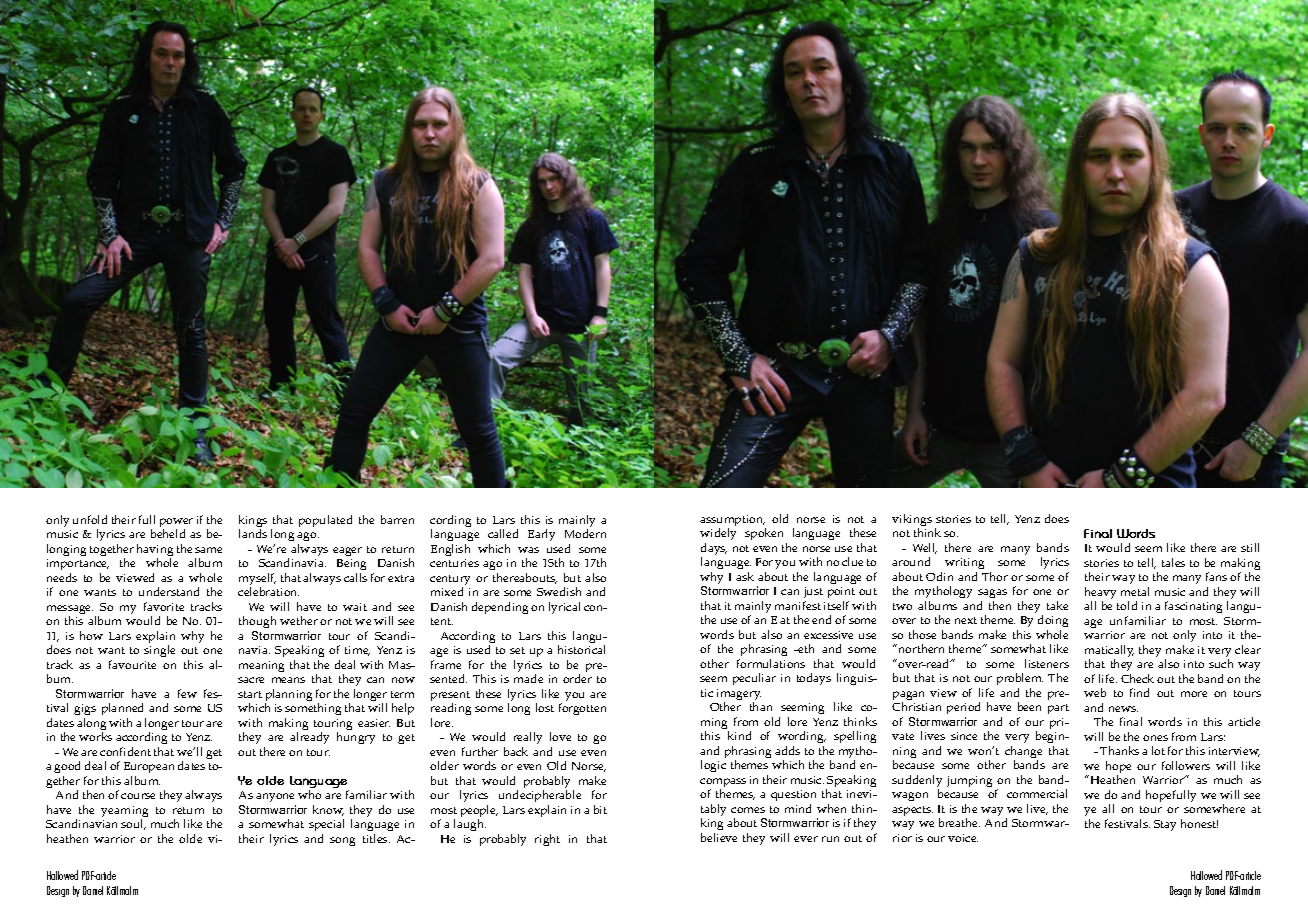  Describe the element at coordinates (133, 824) in the document. I see `soul` at that location.
